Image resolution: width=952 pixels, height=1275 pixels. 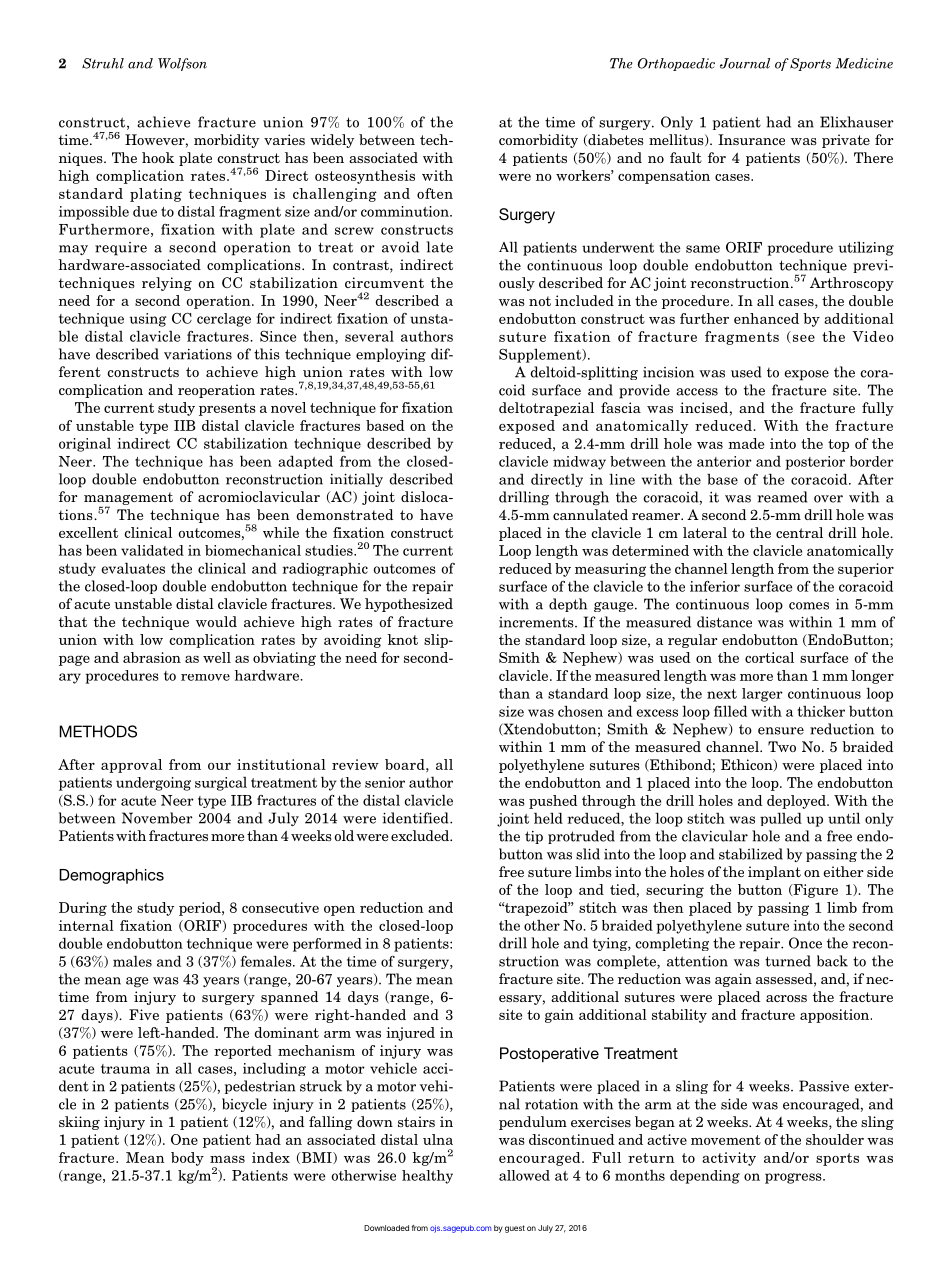 I want to click on midway, so click(x=579, y=463).
